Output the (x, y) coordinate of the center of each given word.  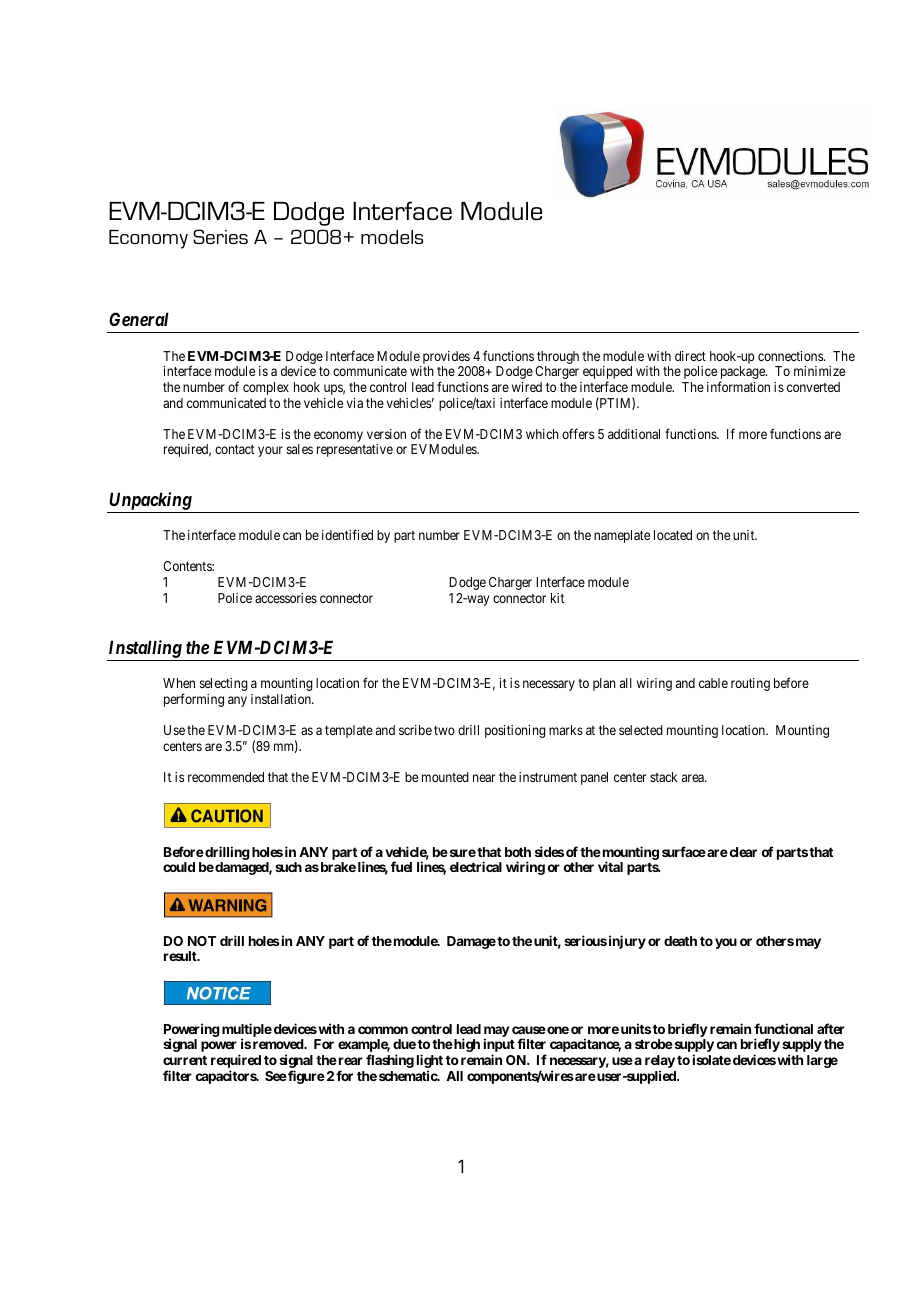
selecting (224, 684)
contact (234, 449)
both (518, 852)
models (392, 237)
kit (557, 598)
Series (220, 236)
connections (791, 356)
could (179, 867)
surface (684, 851)
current (185, 1060)
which (542, 434)
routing (750, 684)
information (738, 386)
